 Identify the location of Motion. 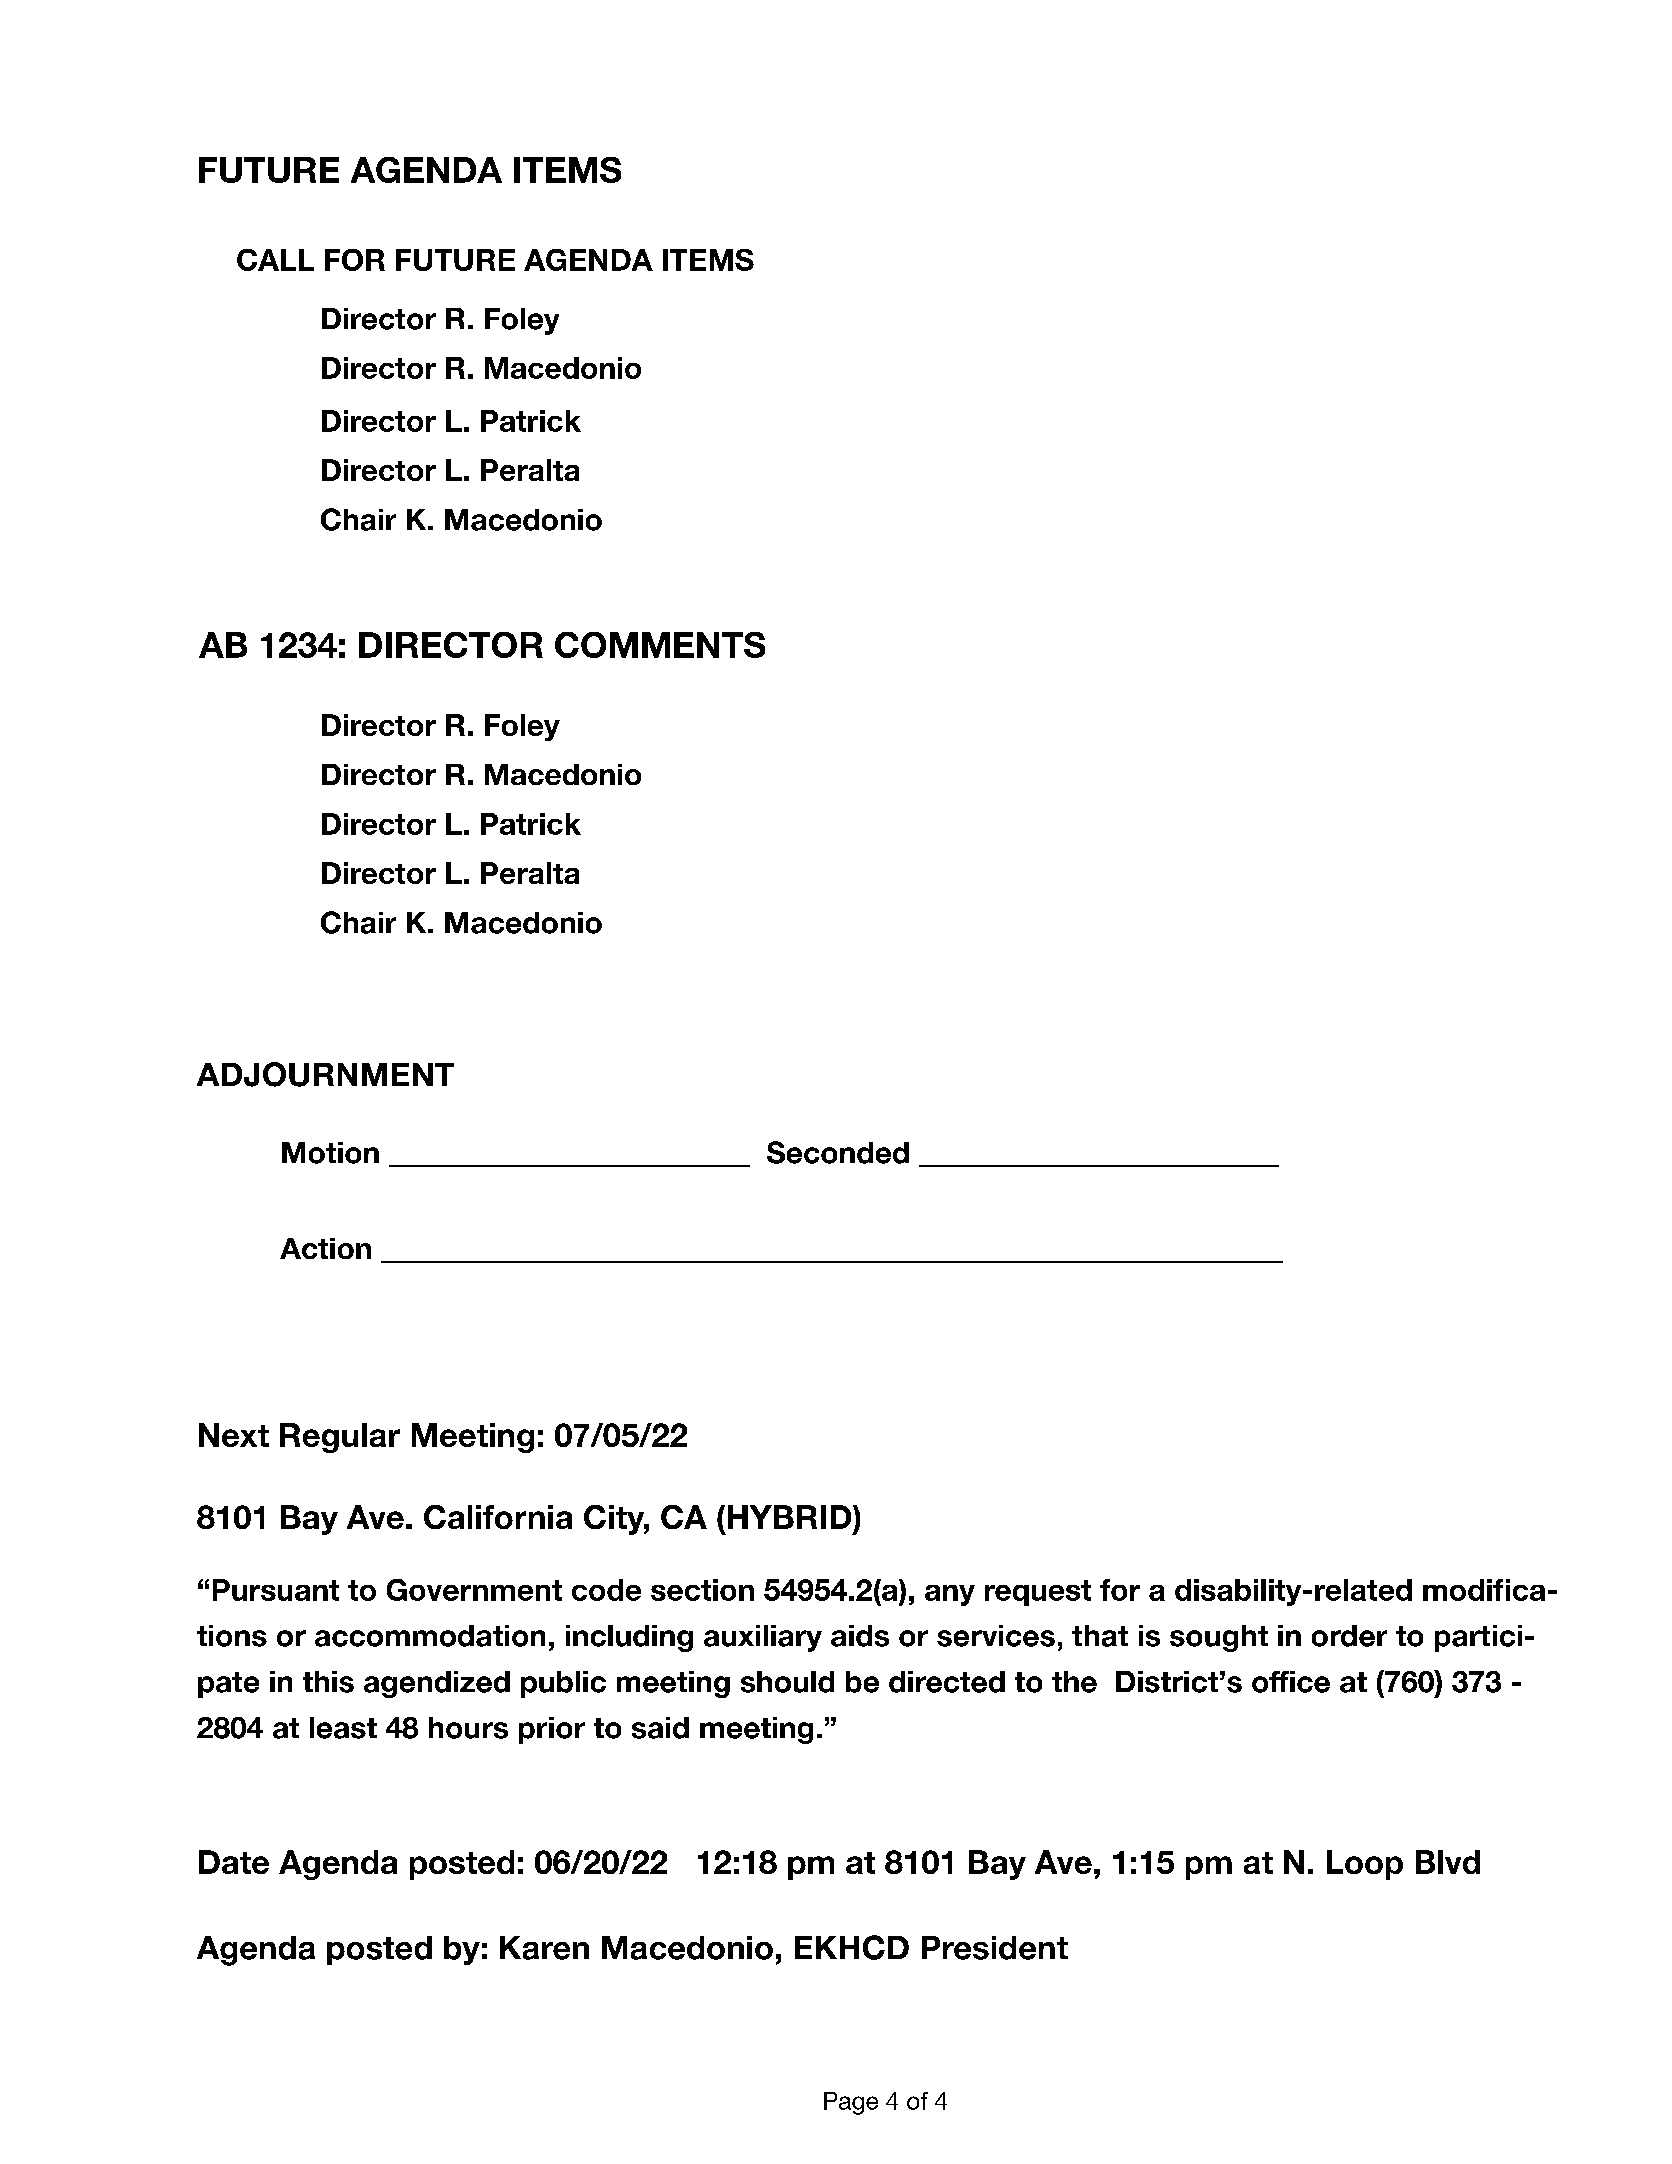
(330, 1153).
